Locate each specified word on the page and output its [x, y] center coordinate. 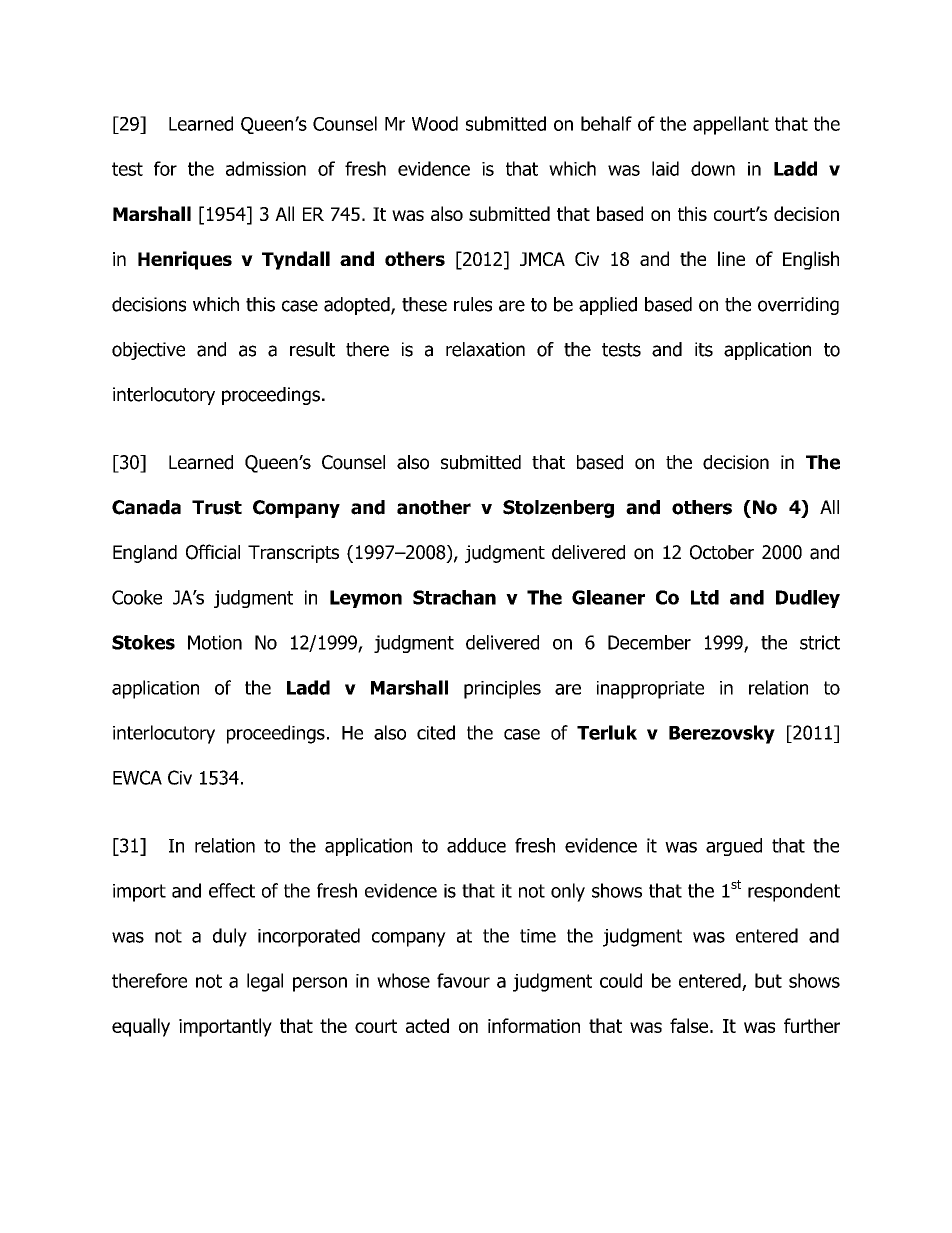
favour [463, 980]
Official [213, 552]
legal [265, 982]
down [713, 168]
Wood [435, 123]
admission [266, 168]
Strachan [454, 597]
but [768, 980]
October [722, 552]
